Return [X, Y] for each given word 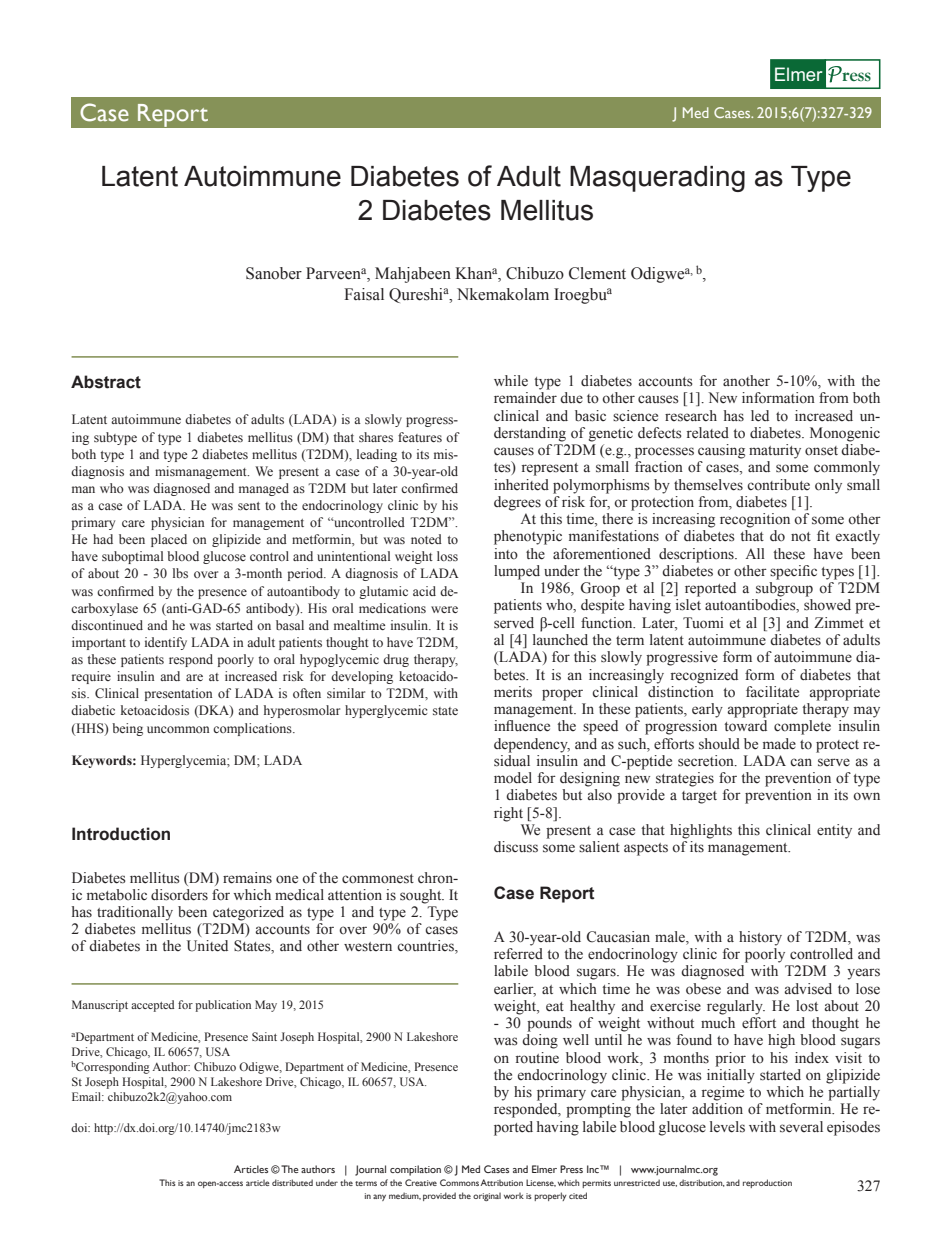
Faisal [364, 294]
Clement [597, 273]
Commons [459, 1182]
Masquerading [657, 179]
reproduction [767, 1183]
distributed [292, 1182]
